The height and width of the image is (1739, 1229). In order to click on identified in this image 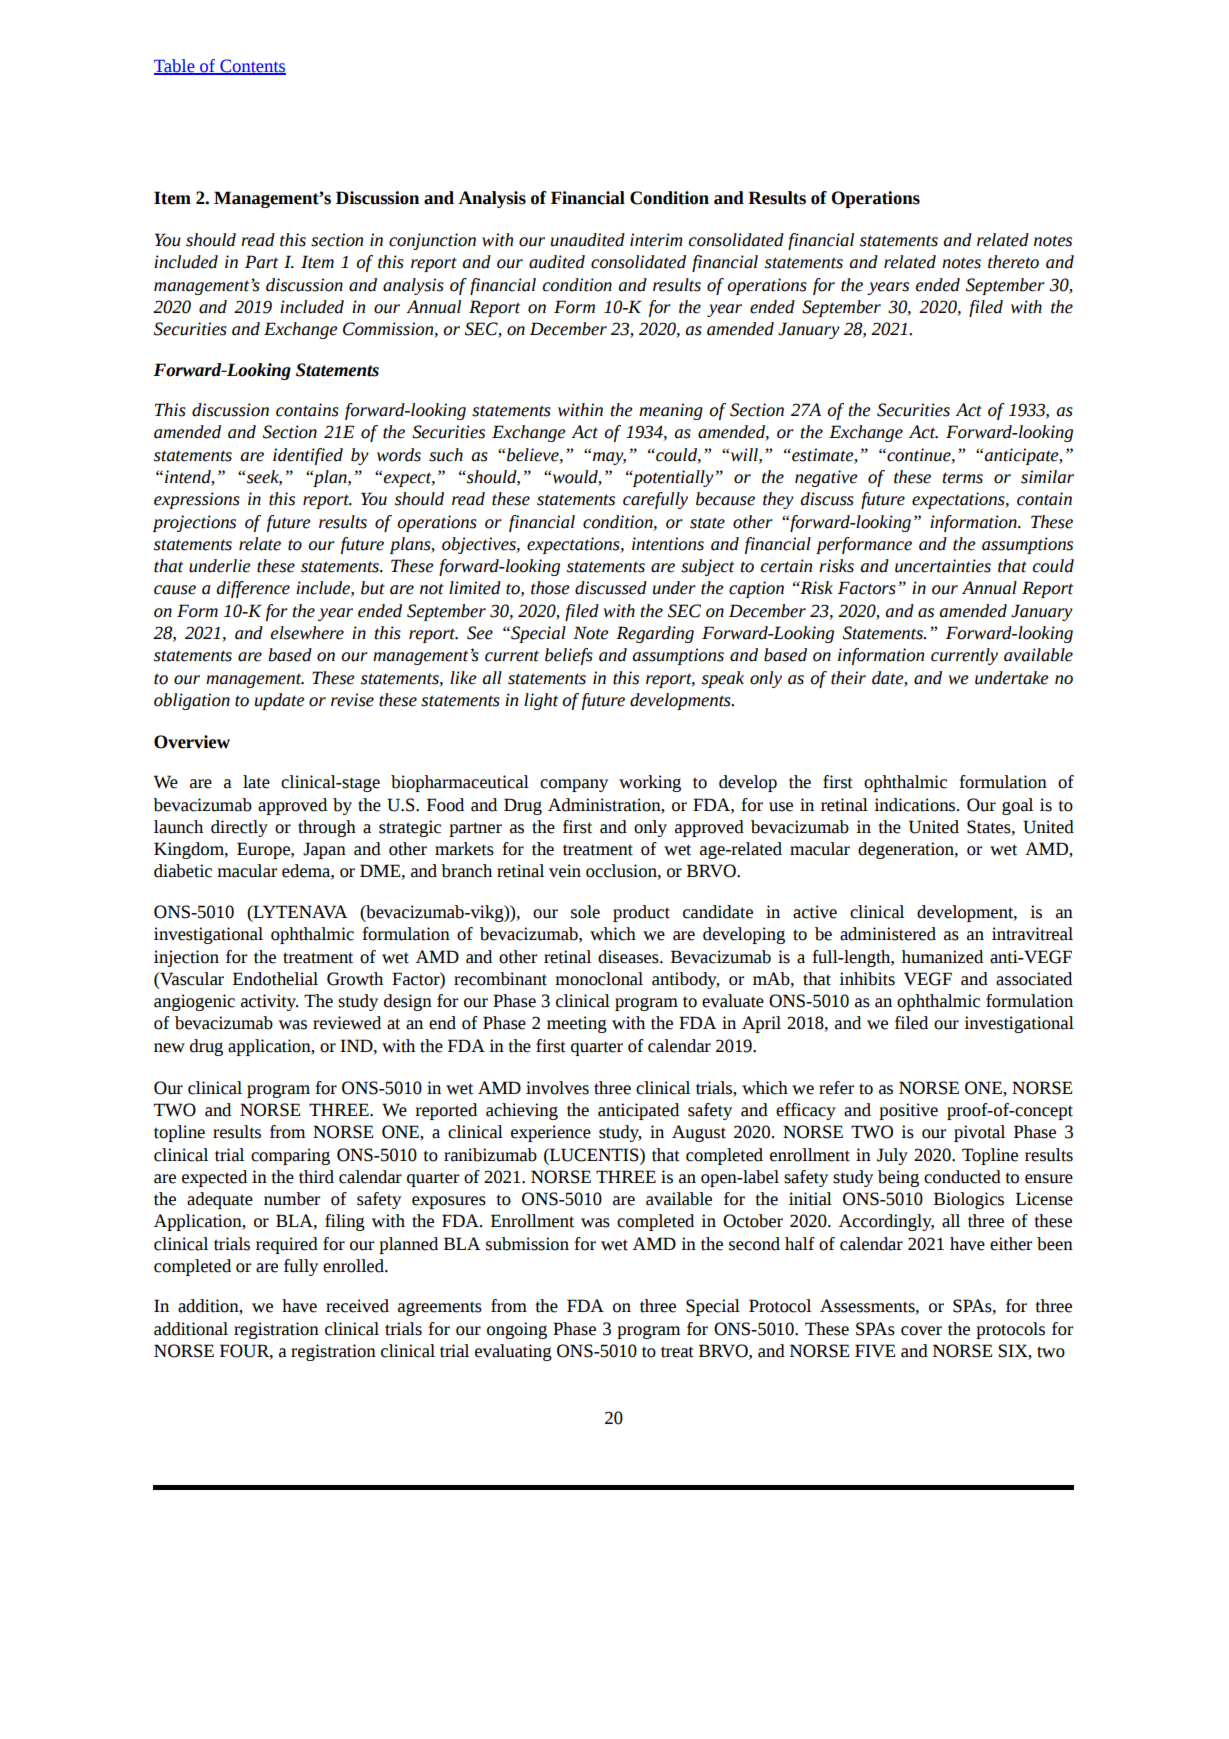, I will do `click(308, 456)`.
